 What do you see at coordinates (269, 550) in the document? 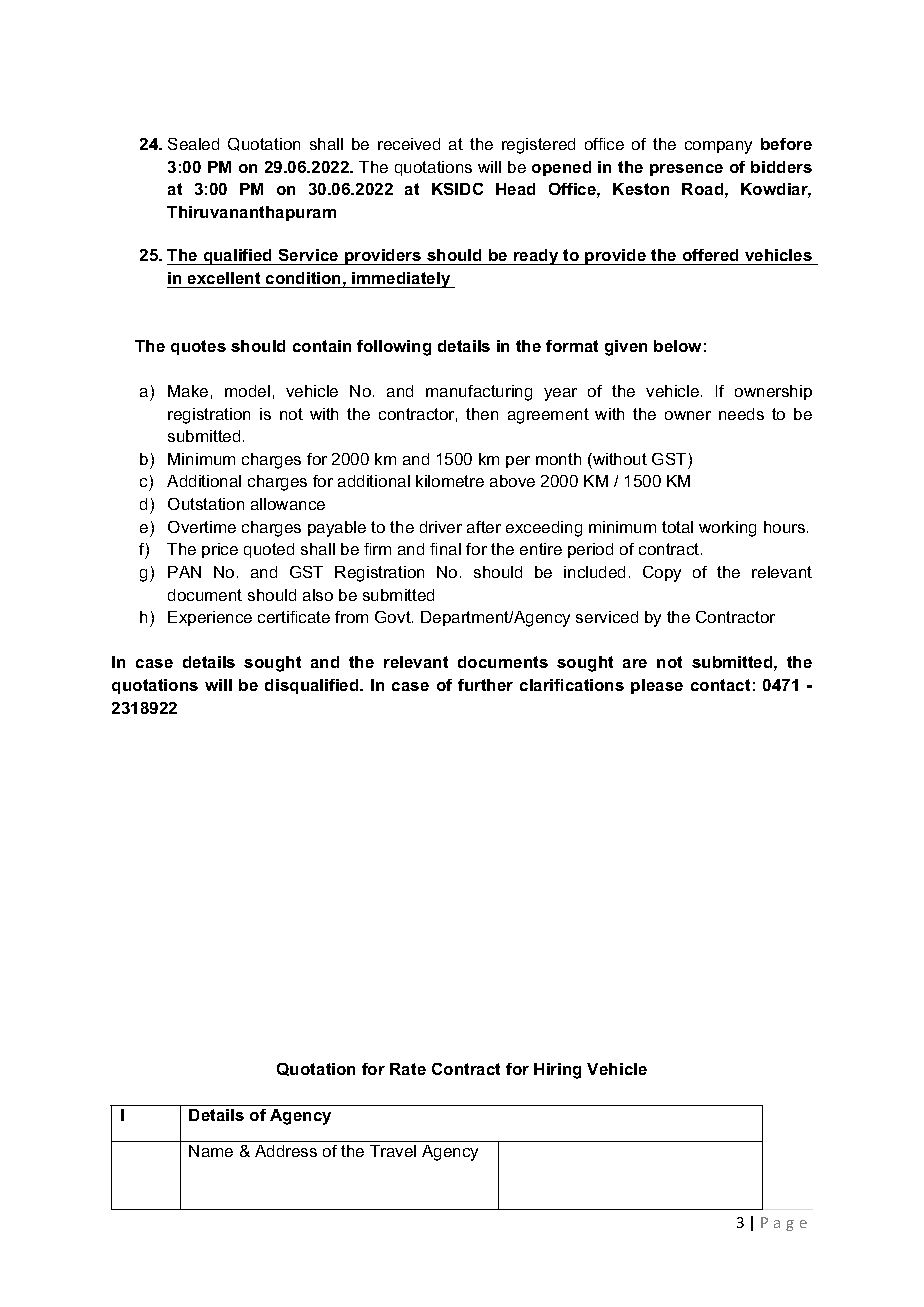
I see `quoted` at bounding box center [269, 550].
